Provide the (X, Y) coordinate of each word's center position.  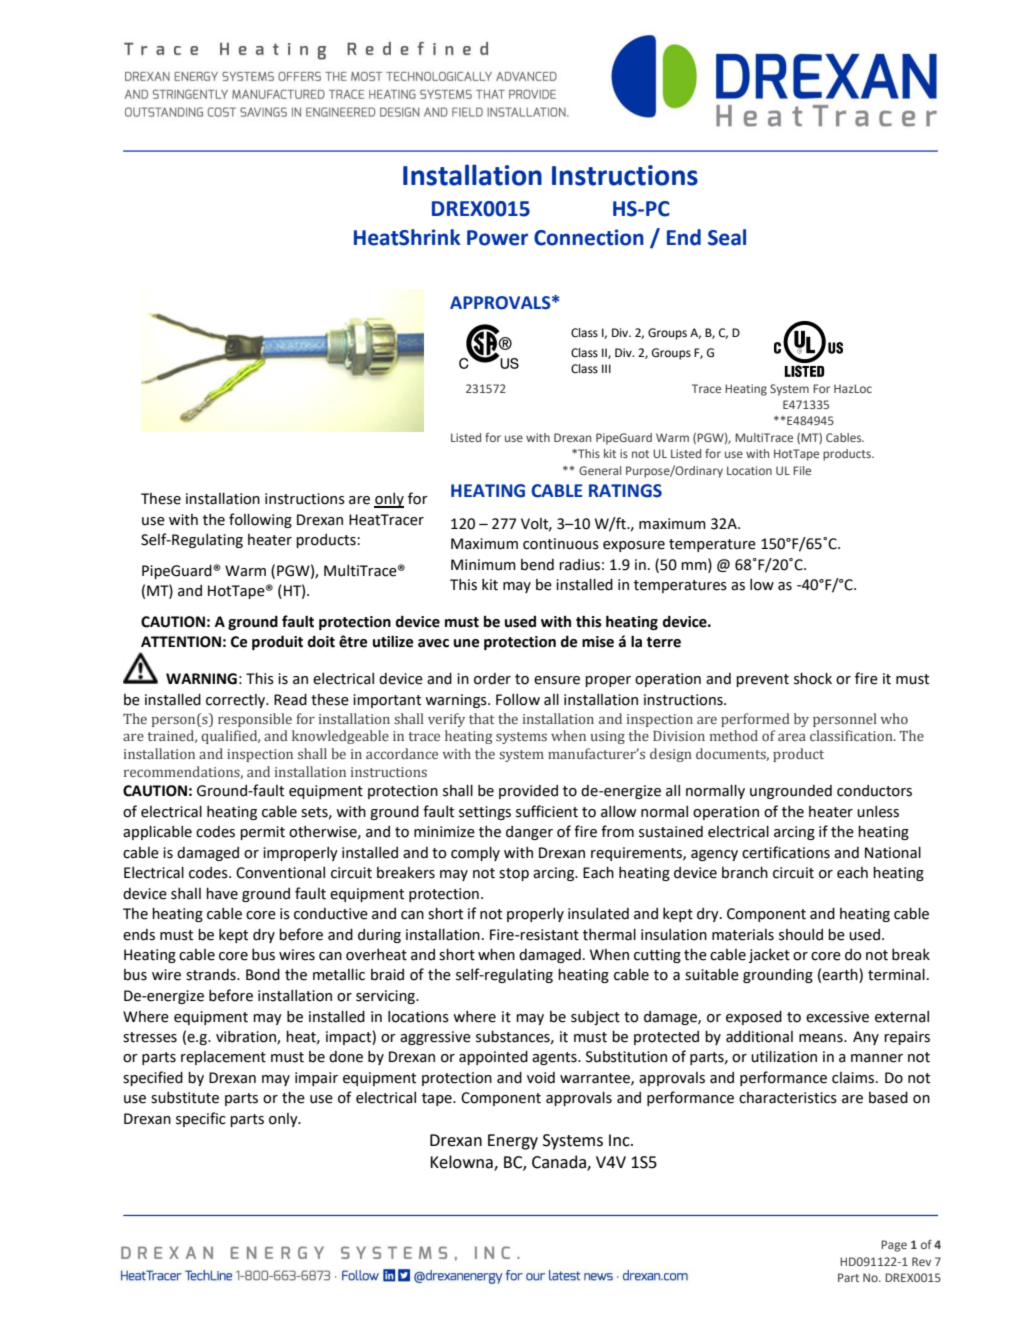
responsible (255, 720)
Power (497, 238)
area (792, 737)
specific (201, 1119)
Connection (589, 237)
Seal (727, 237)
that (482, 718)
